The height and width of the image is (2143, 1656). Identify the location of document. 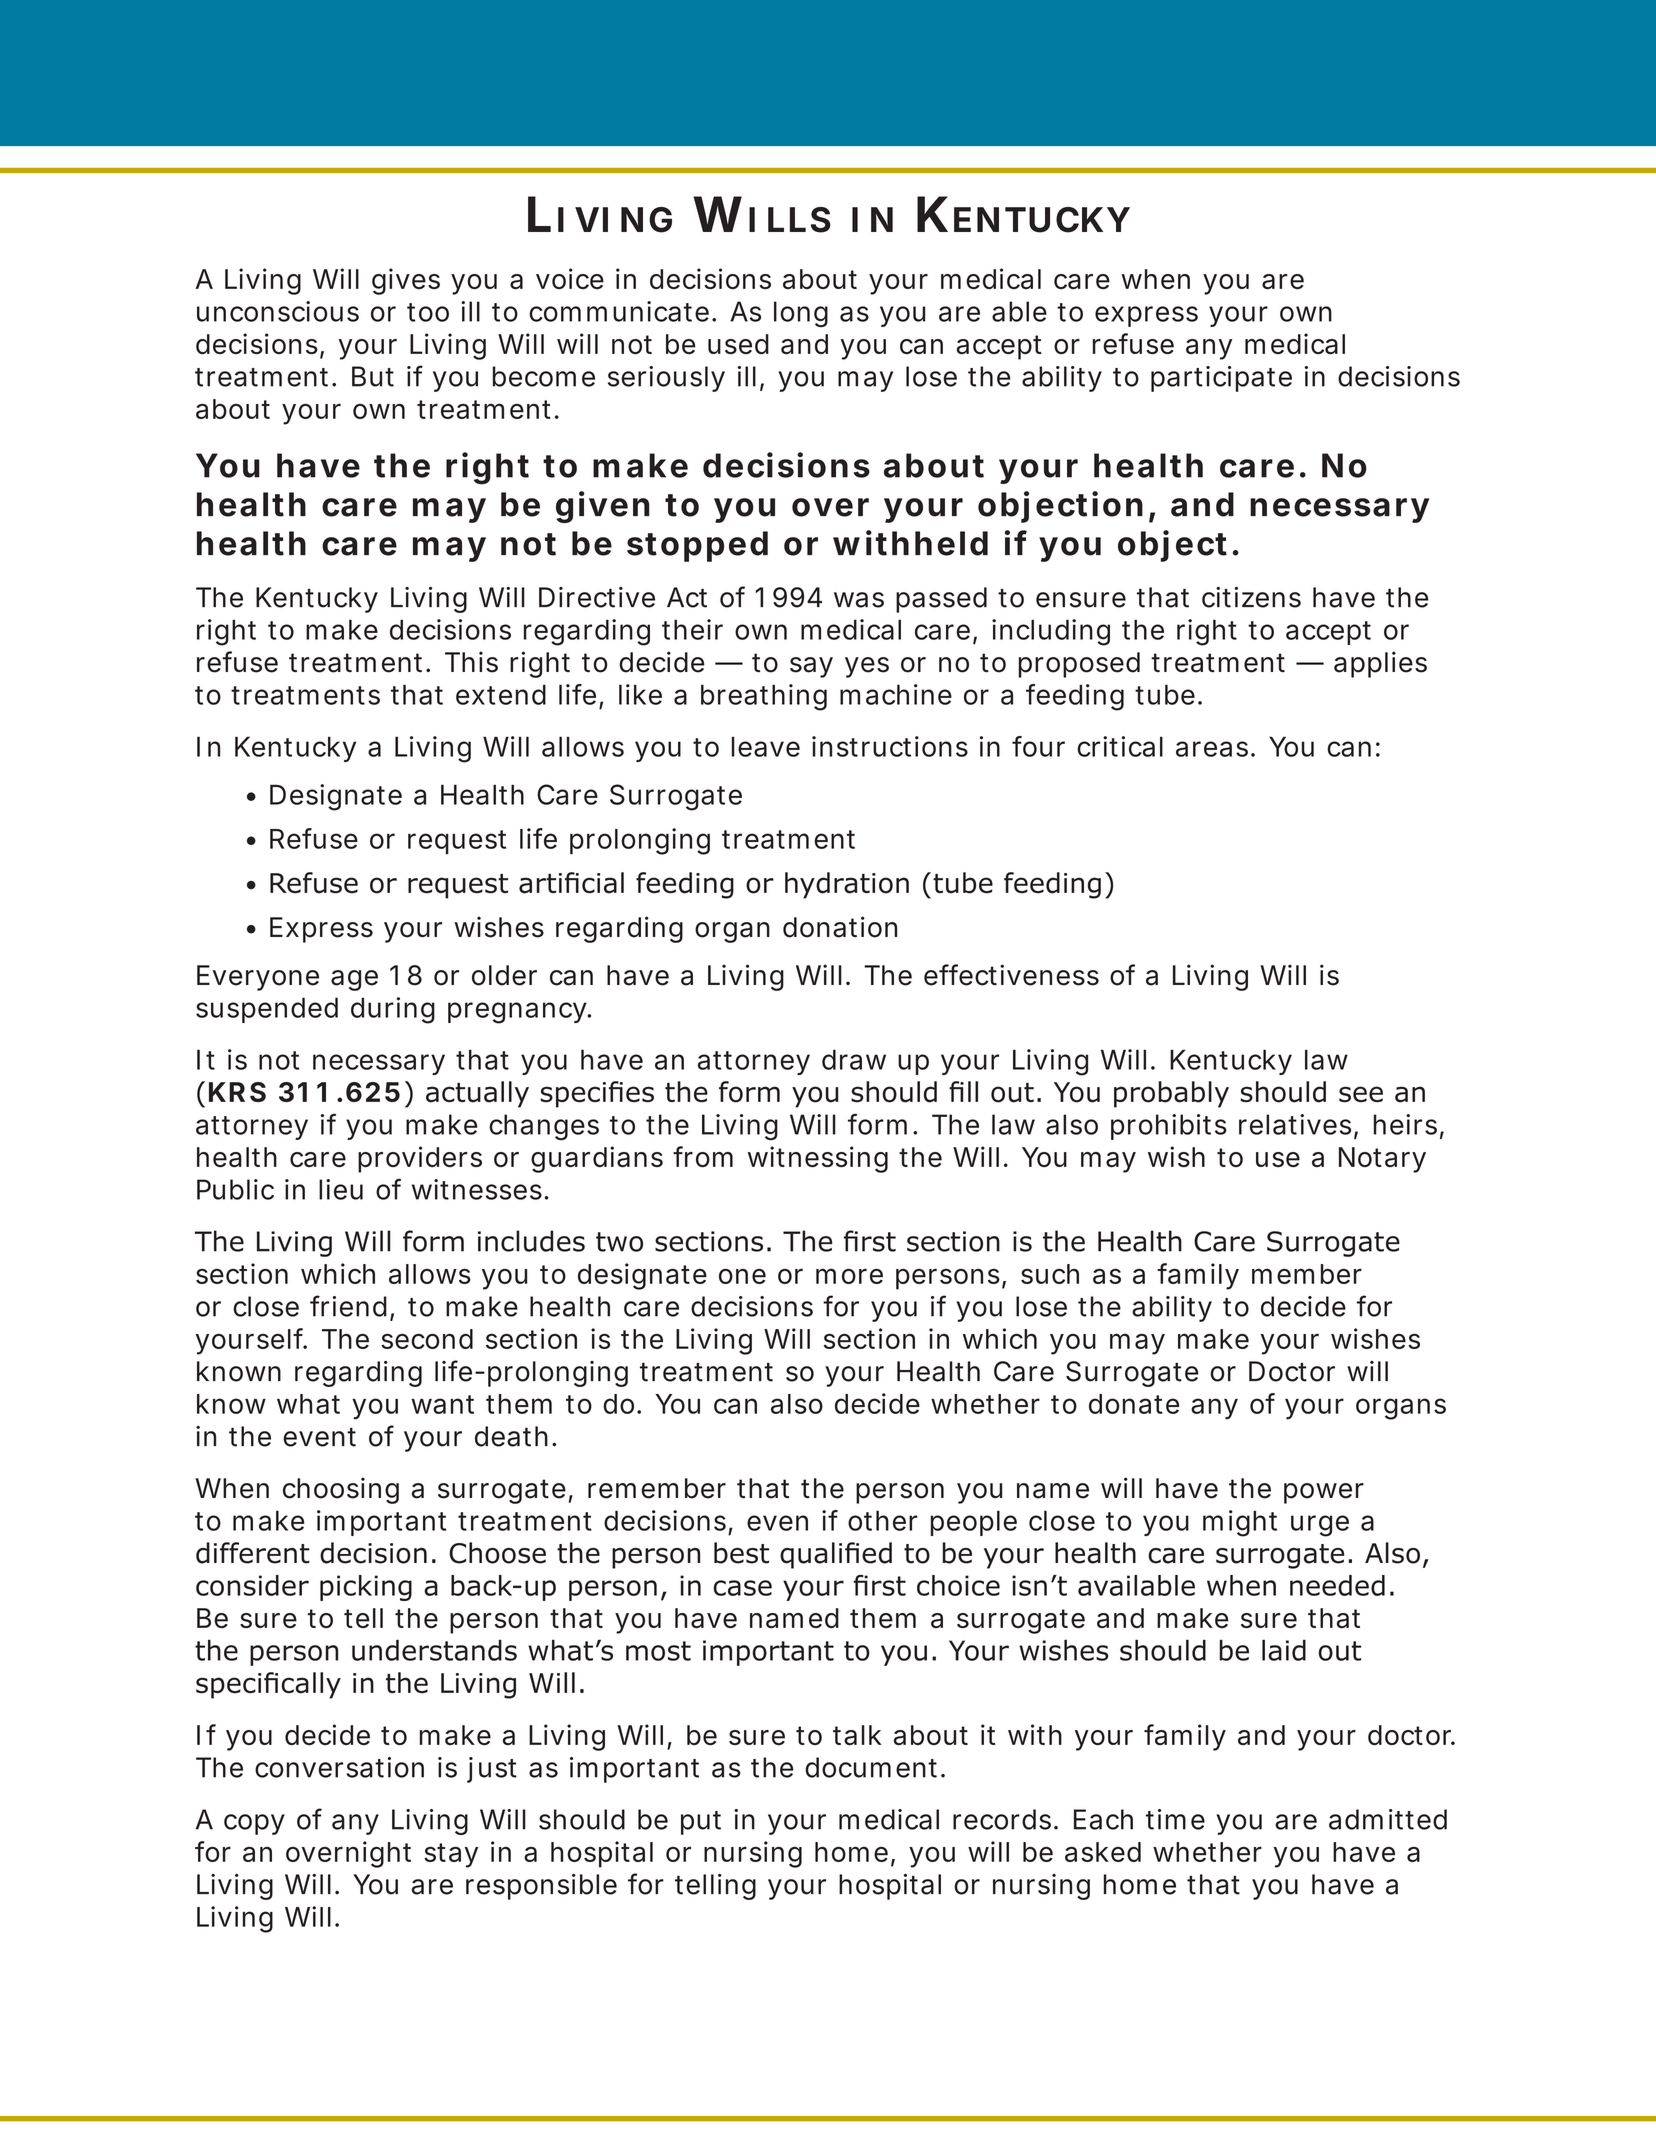
(871, 1767).
